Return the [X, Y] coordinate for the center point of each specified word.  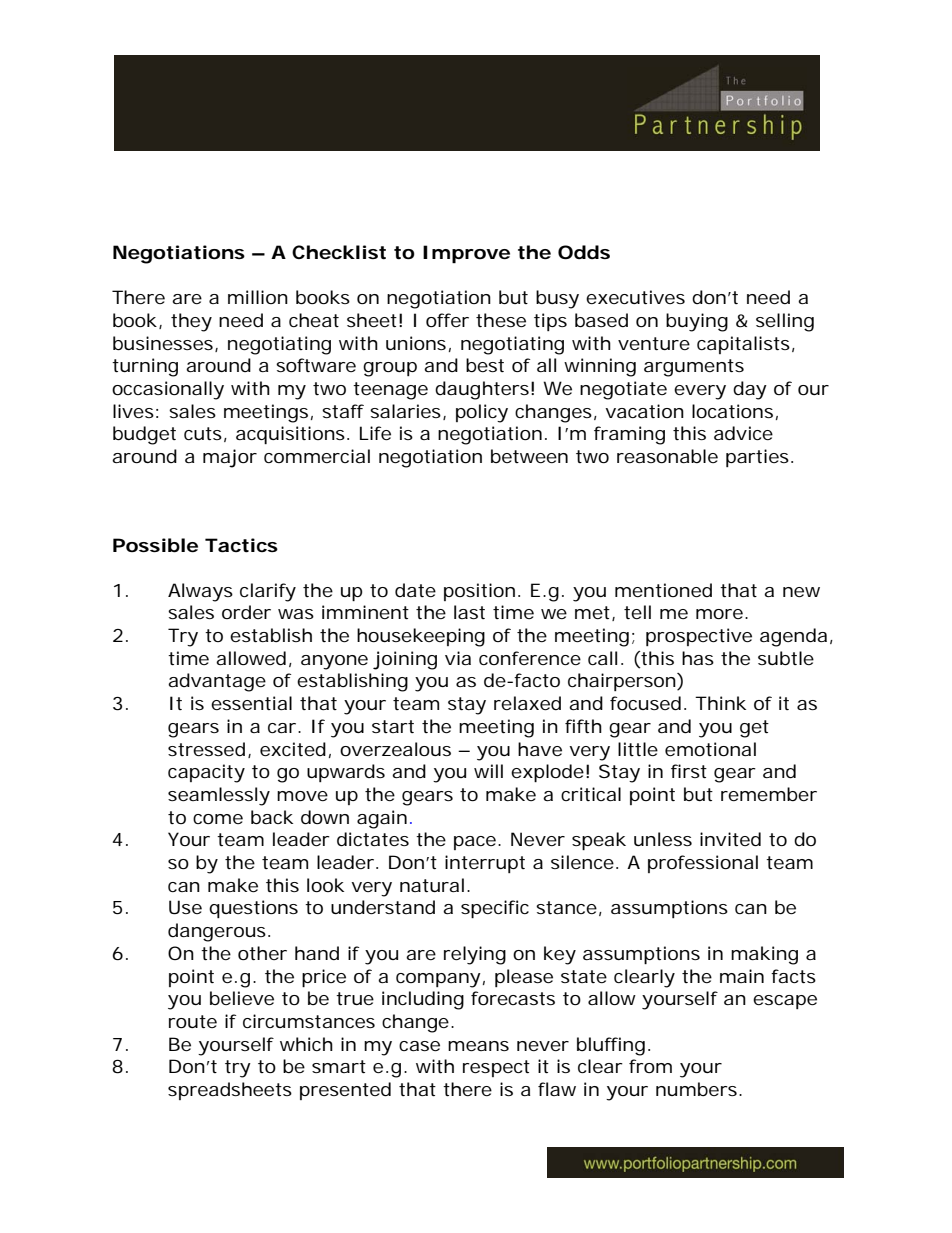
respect [496, 1068]
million [258, 297]
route [193, 1021]
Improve [466, 254]
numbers [696, 1089]
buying [697, 322]
